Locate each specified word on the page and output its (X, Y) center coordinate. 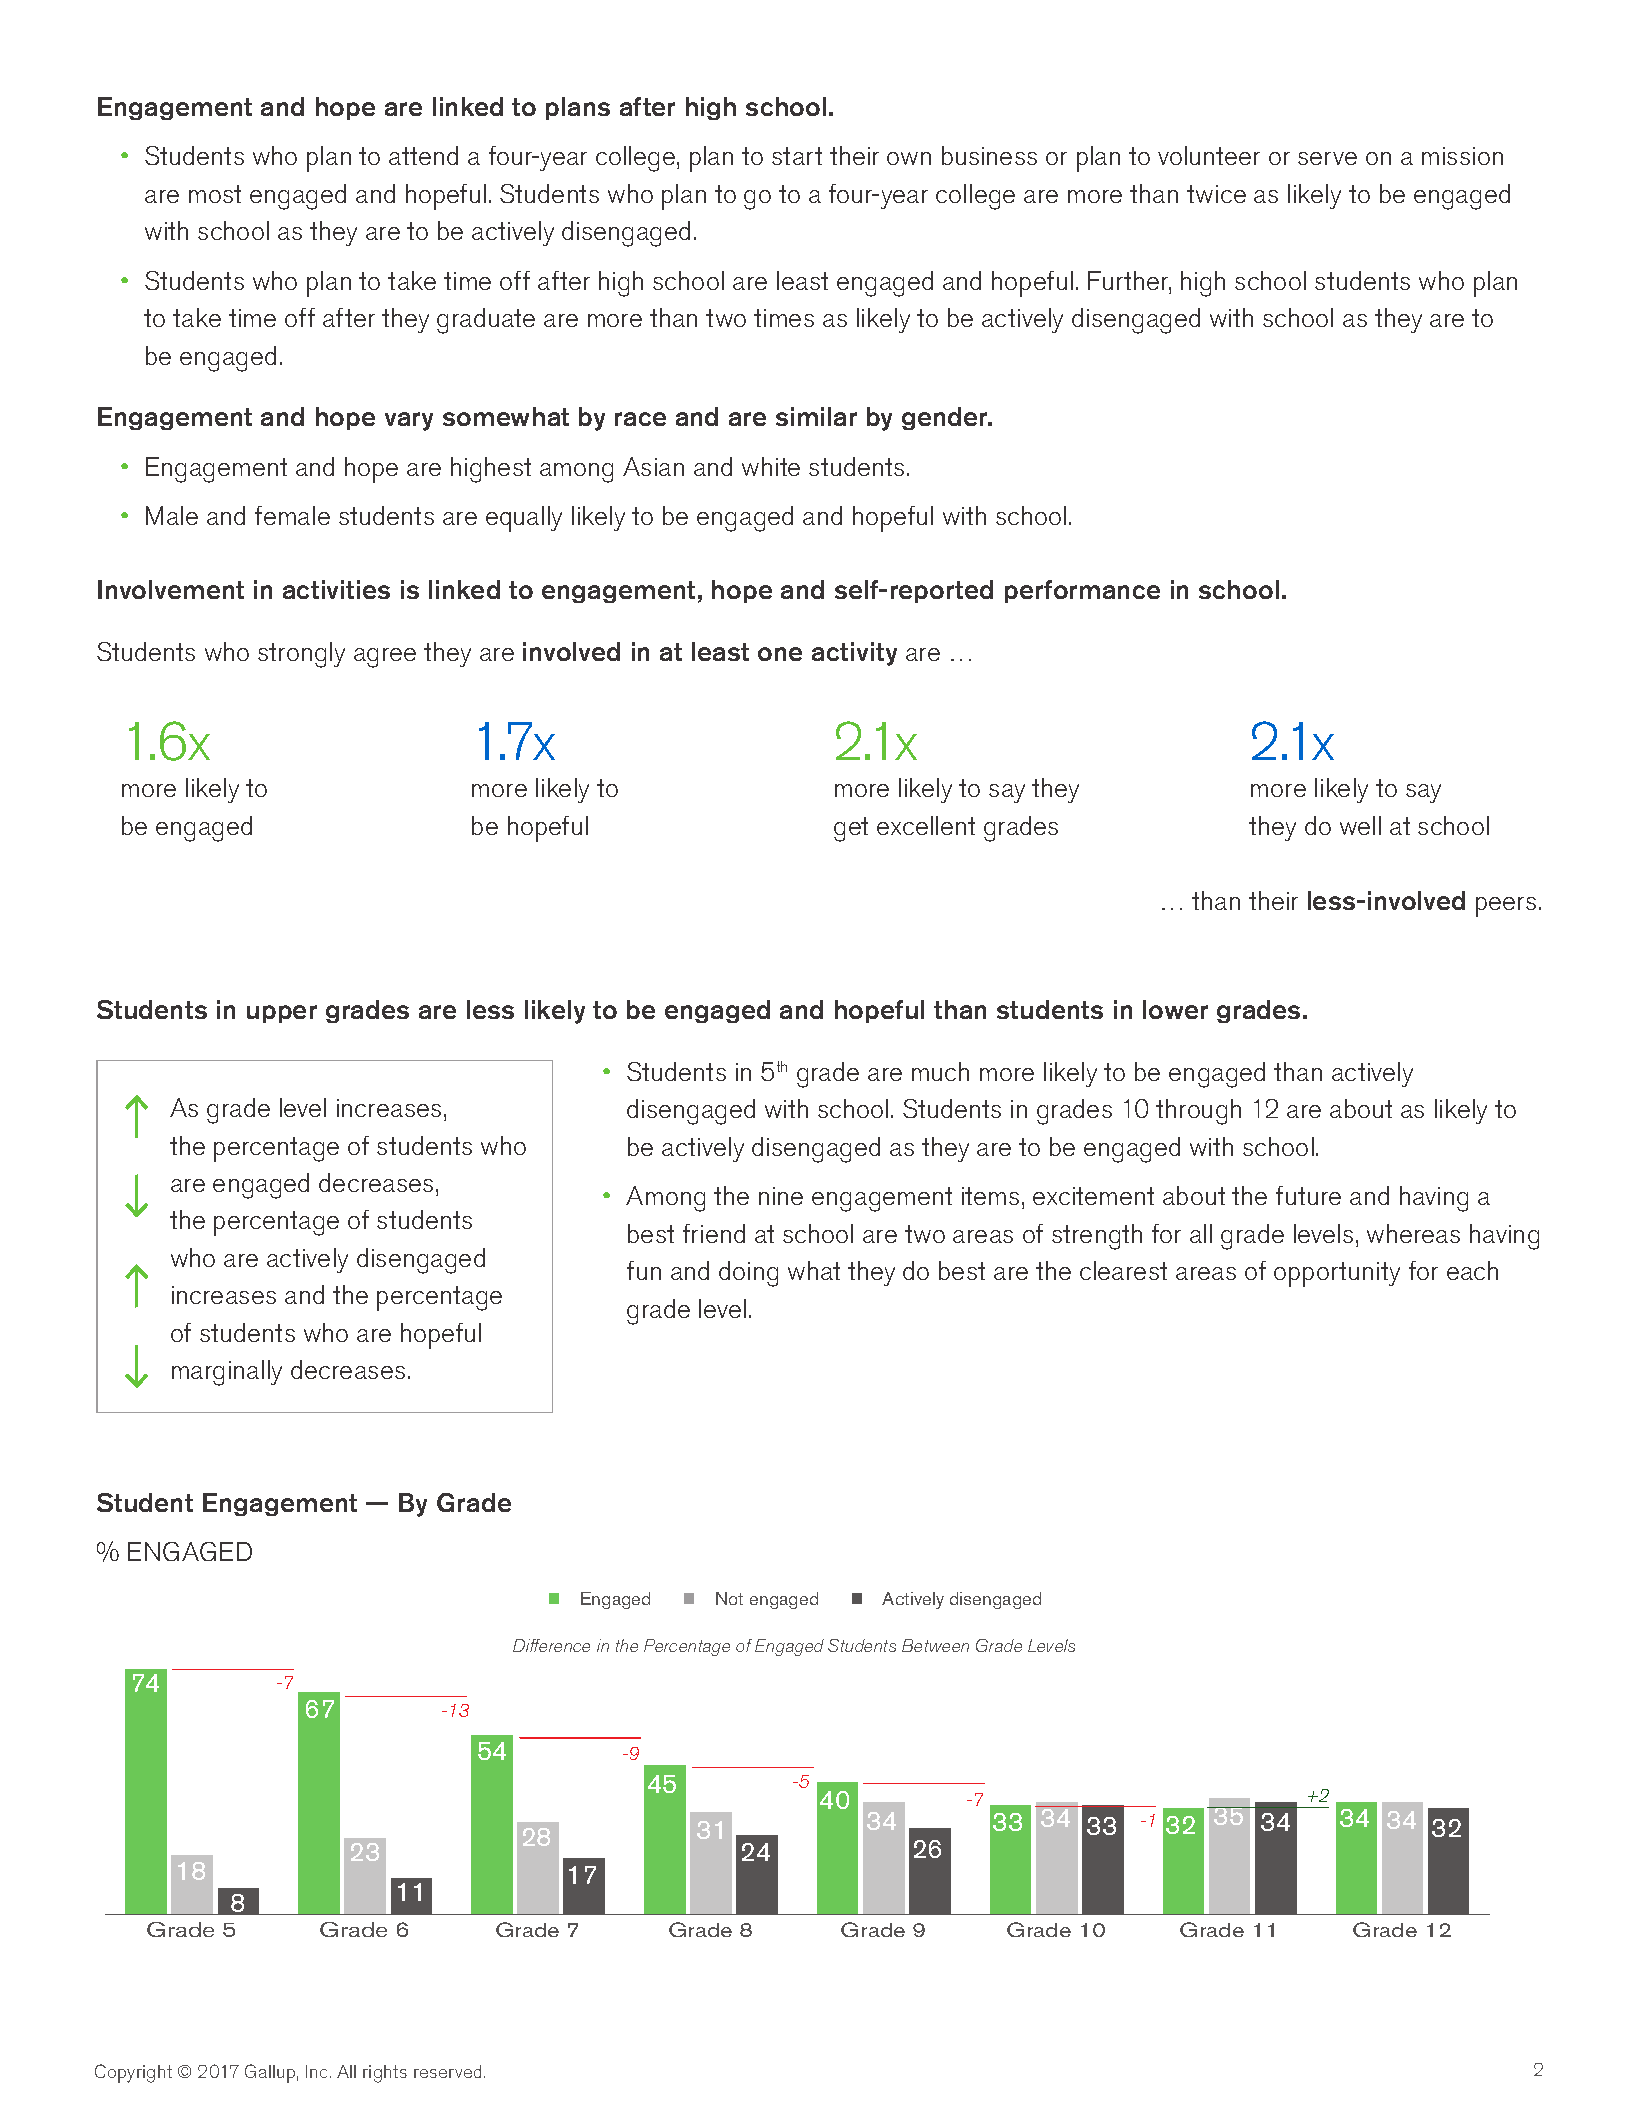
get (851, 829)
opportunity (1337, 1274)
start (797, 156)
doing (748, 1274)
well (1360, 825)
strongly (301, 655)
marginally (227, 1373)
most (215, 194)
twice (1216, 194)
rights (385, 2074)
